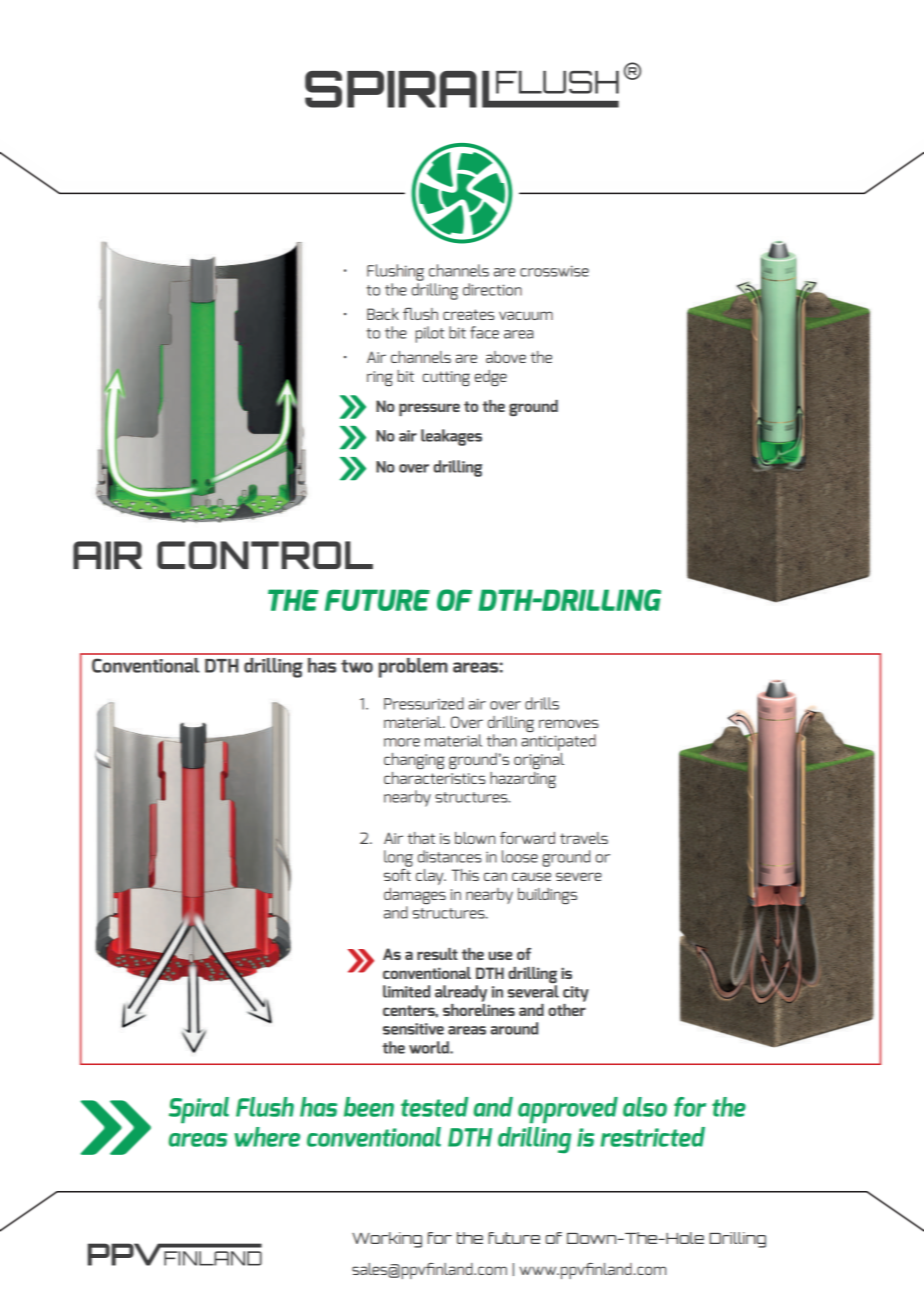 The height and width of the screenshot is (1308, 924). I want to click on where, so click(267, 1137).
